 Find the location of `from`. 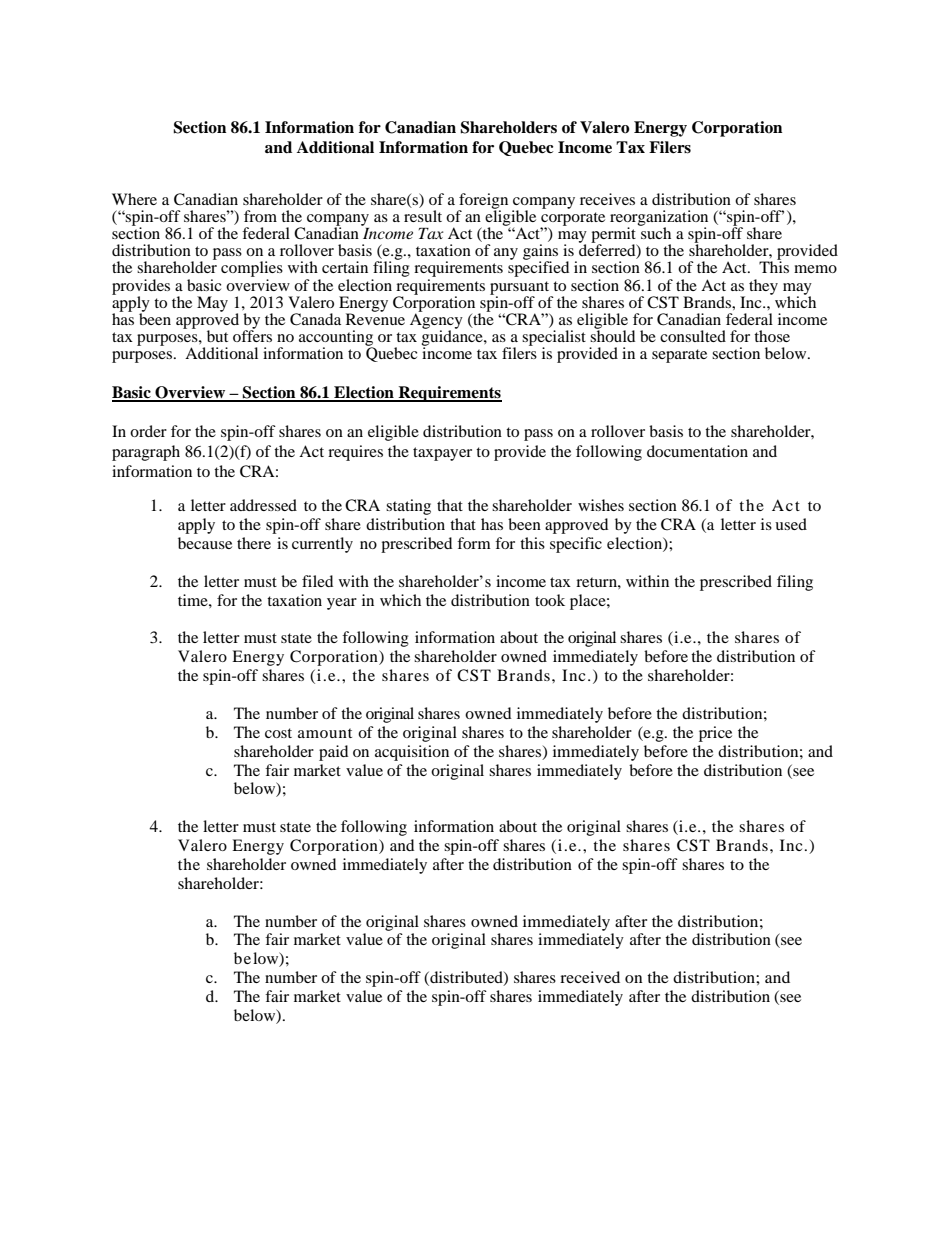

from is located at coordinates (260, 216).
